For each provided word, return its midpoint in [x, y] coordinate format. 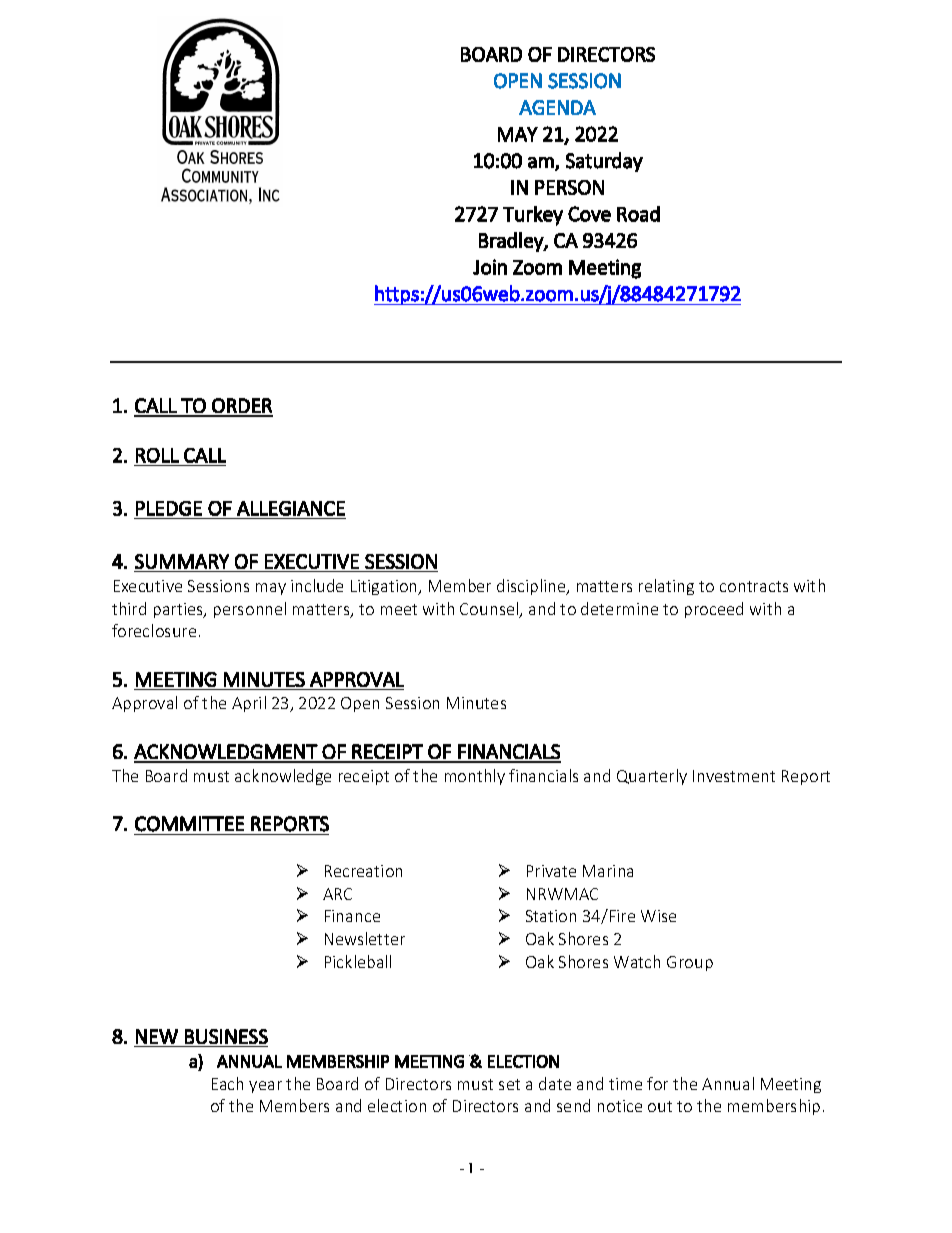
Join [490, 267]
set [509, 1084]
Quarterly [652, 777]
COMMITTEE [189, 824]
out [660, 1106]
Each [227, 1083]
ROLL [157, 455]
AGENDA [557, 107]
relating [666, 587]
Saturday [604, 162]
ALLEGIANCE [291, 508]
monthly [475, 777]
